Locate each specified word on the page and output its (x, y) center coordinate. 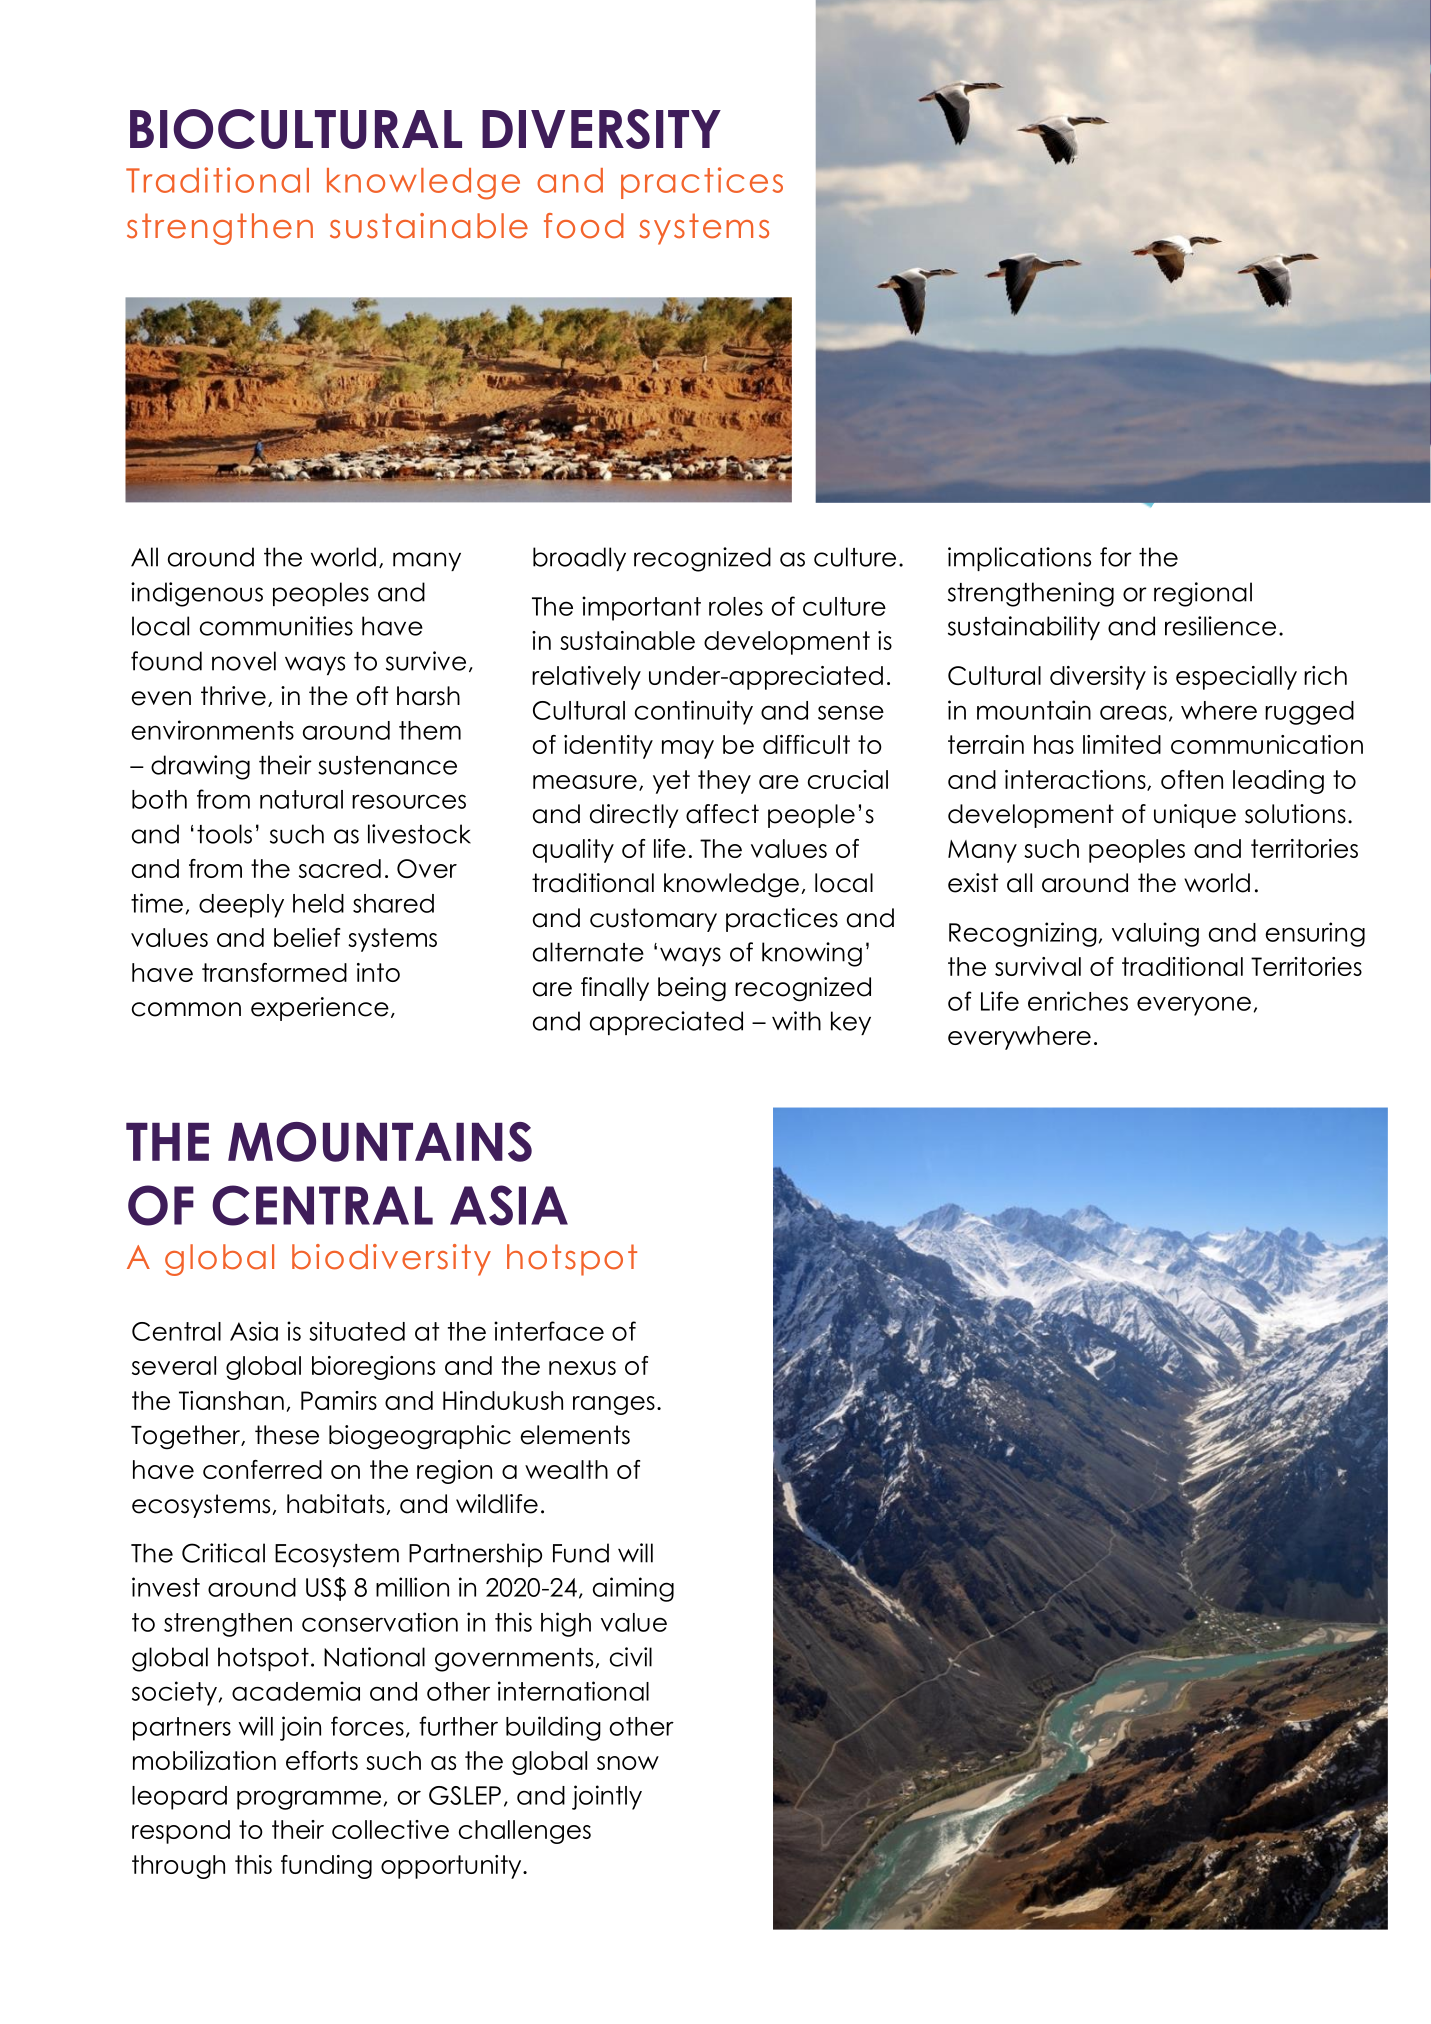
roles (736, 606)
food (584, 226)
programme (309, 1800)
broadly (579, 559)
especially (1236, 678)
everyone (1194, 1006)
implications (1019, 559)
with (796, 1021)
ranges (614, 1405)
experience (320, 1009)
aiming (633, 1589)
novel (244, 661)
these (287, 1435)
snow (628, 1763)
